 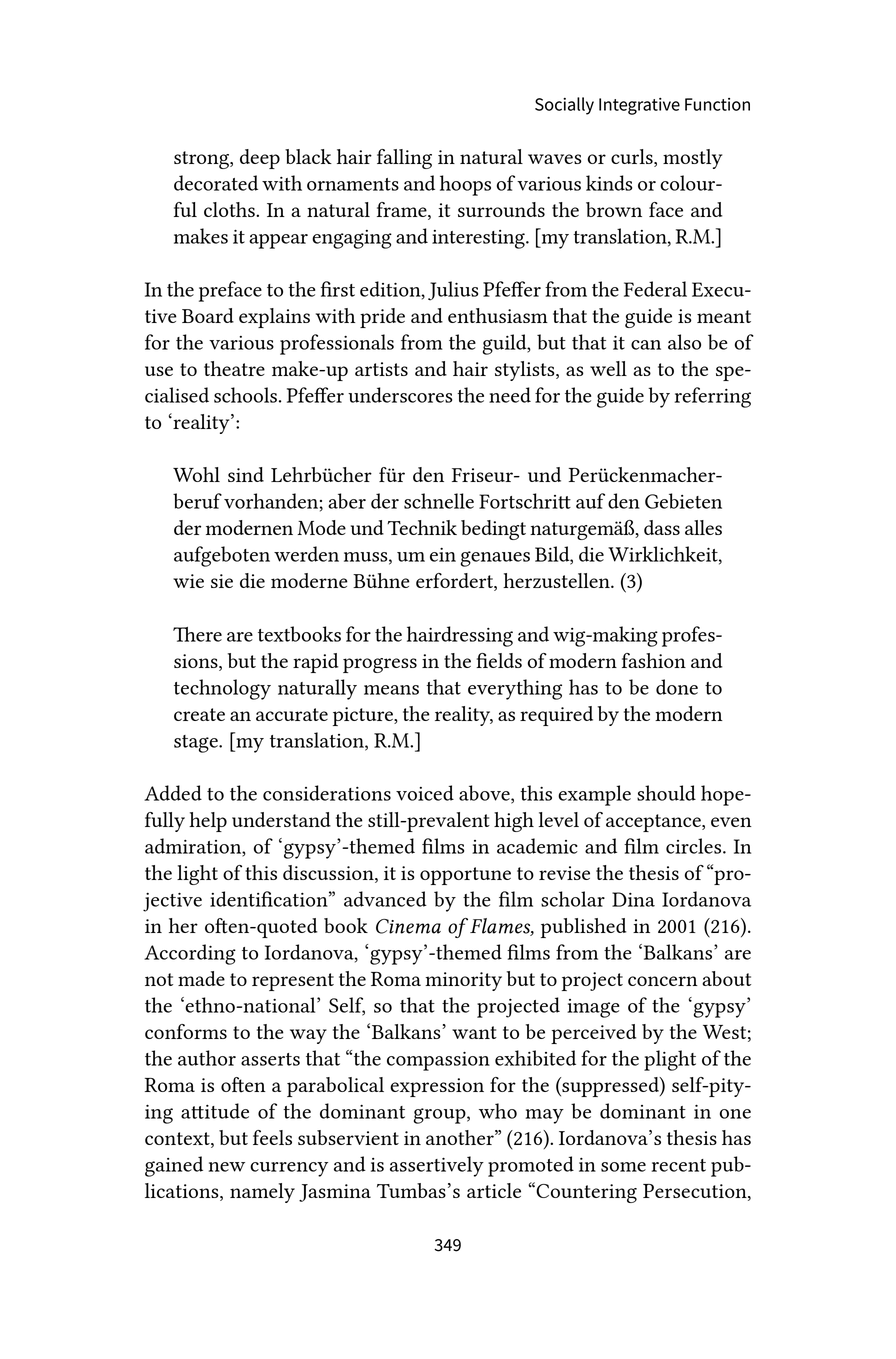 What do you see at coordinates (713, 397) in the screenshot?
I see `referring` at bounding box center [713, 397].
